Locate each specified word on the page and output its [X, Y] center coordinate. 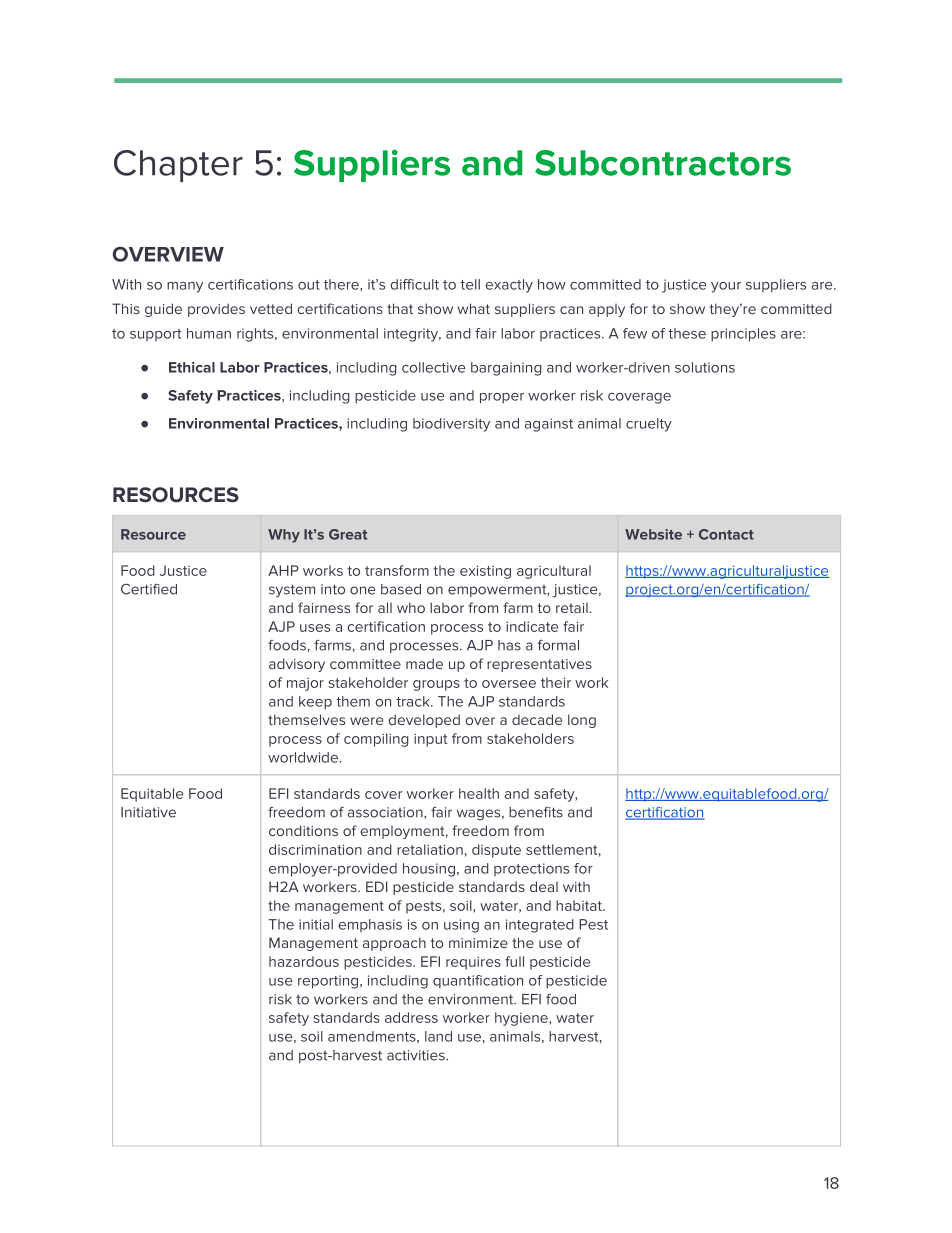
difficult [415, 284]
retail [572, 608]
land [438, 1036]
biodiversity [451, 425]
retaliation [430, 849]
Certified [149, 589]
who [411, 607]
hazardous [304, 961]
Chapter [178, 166]
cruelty [649, 425]
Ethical [192, 367]
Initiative [148, 812]
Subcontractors [663, 163]
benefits [536, 812]
